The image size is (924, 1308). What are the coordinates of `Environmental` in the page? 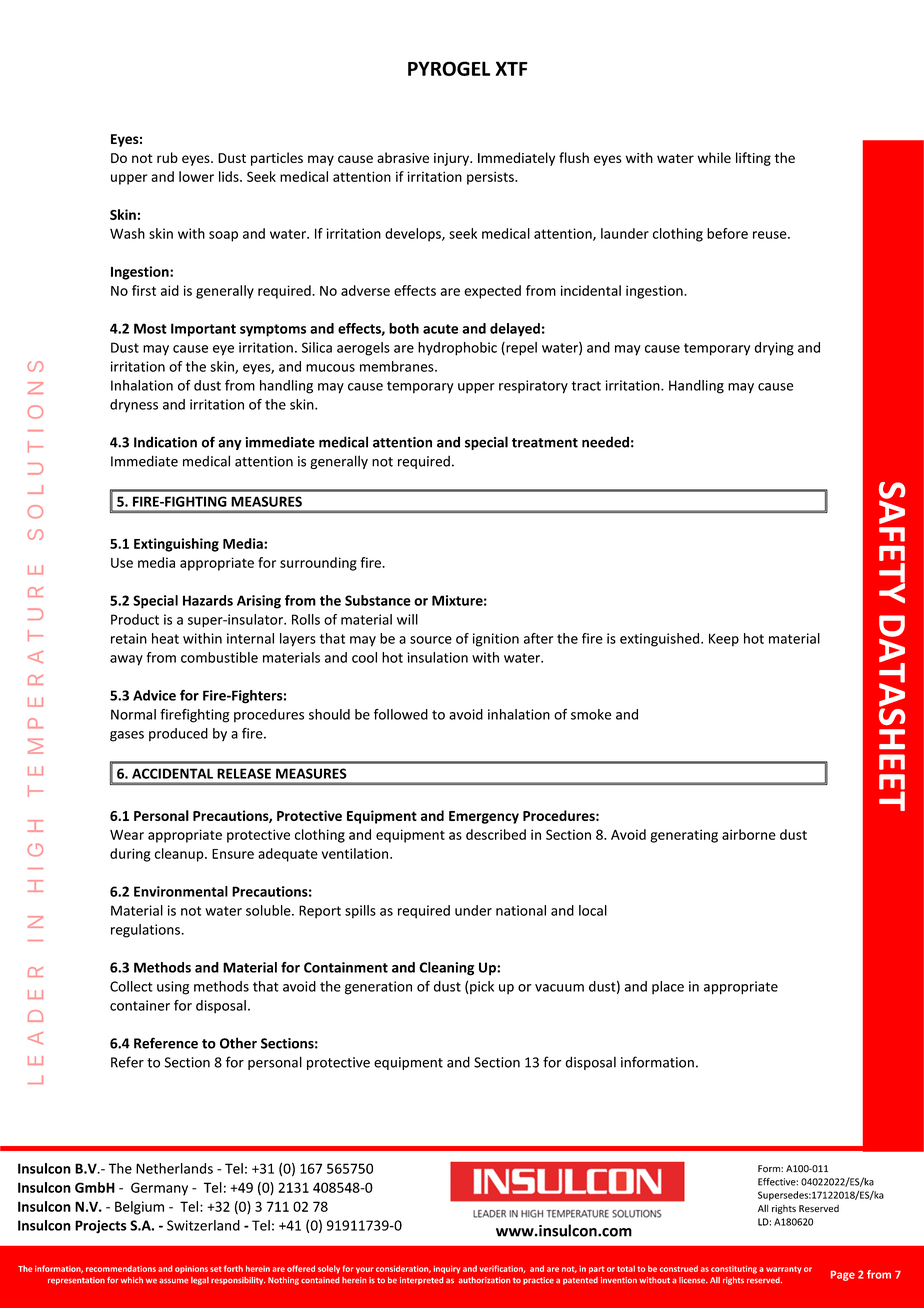 It's located at (181, 891).
